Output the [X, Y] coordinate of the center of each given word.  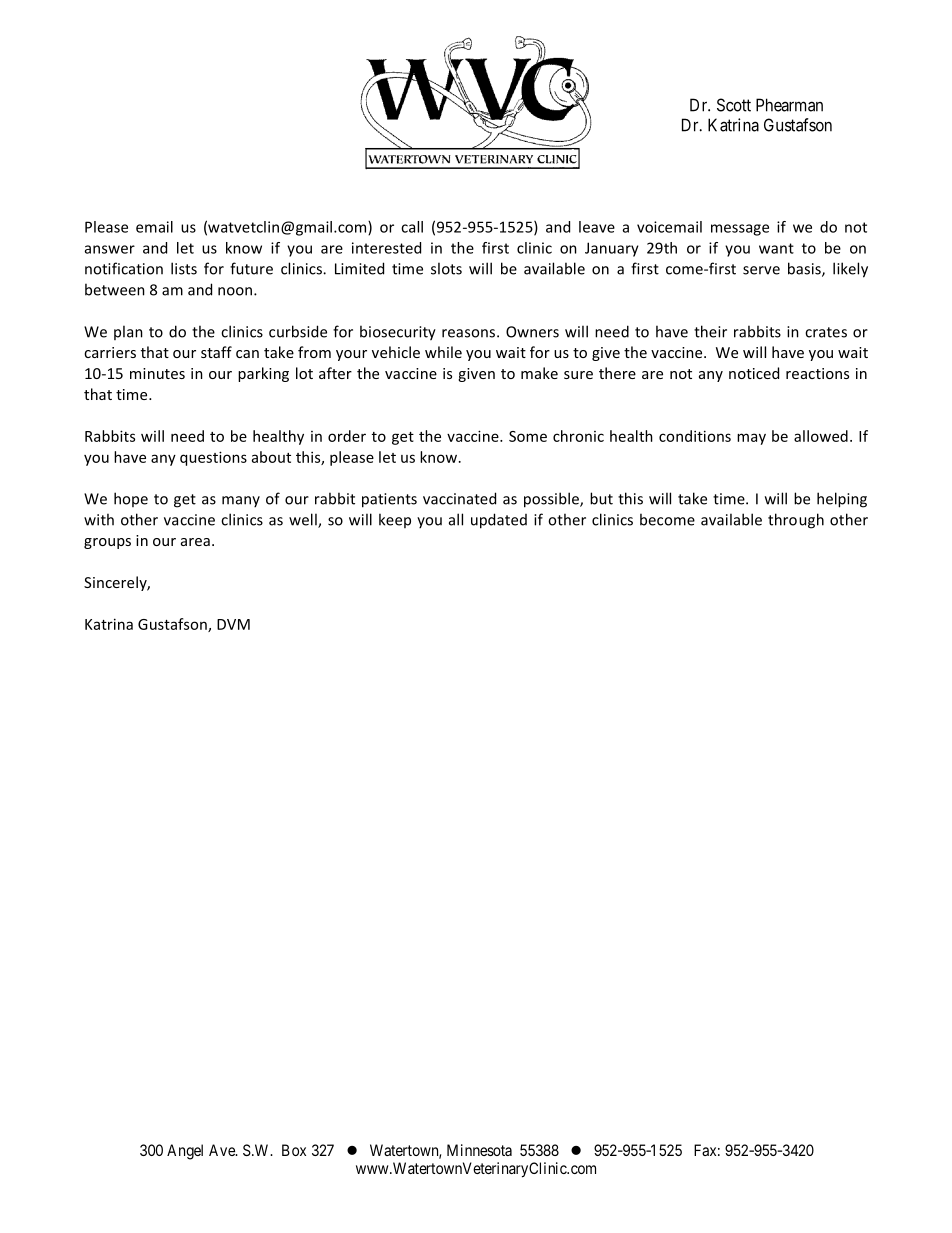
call [412, 227]
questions [213, 458]
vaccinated [459, 498]
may [751, 439]
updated [499, 521]
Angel [185, 1152]
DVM [233, 624]
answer [110, 249]
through [796, 521]
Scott [734, 105]
